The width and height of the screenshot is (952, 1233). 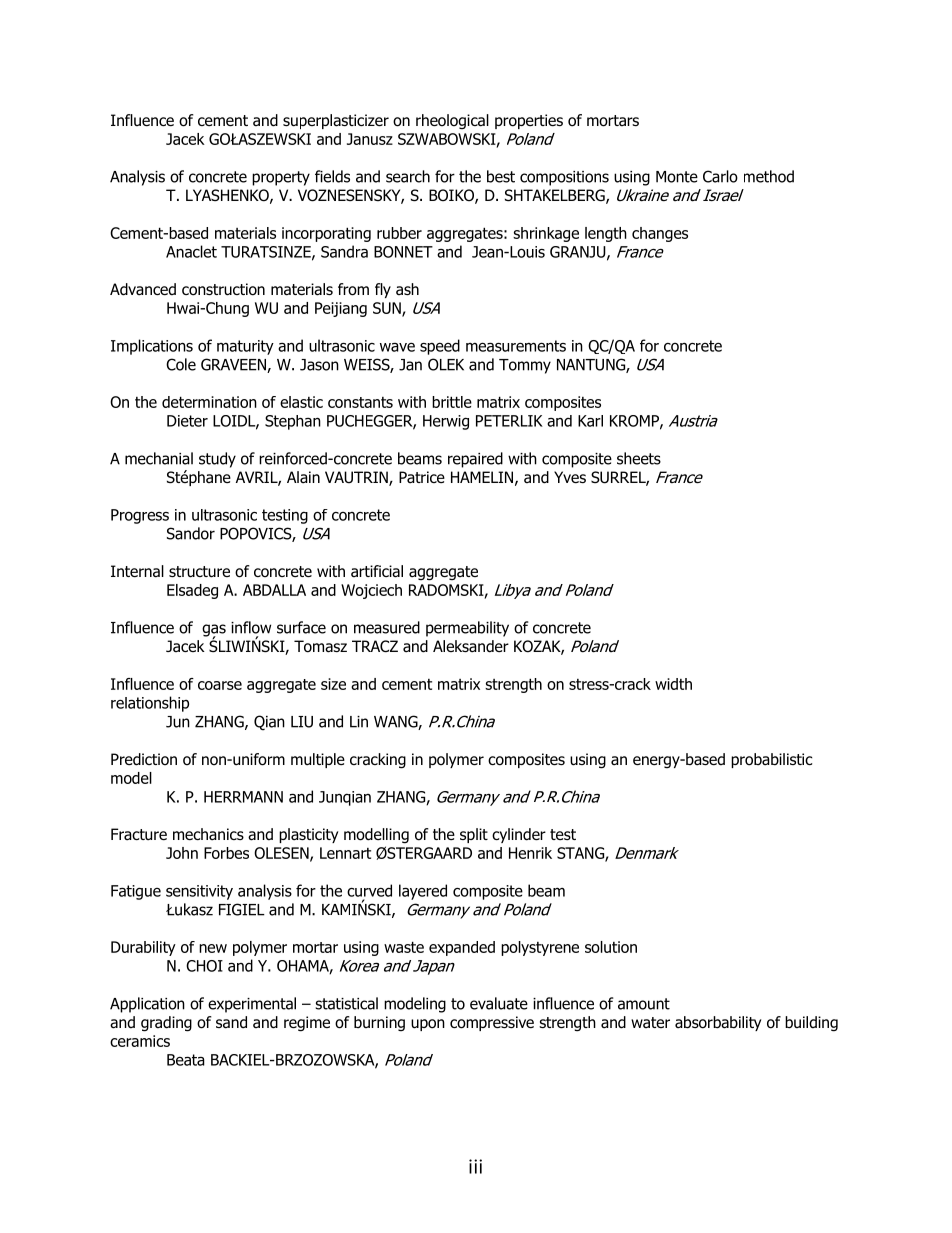 I want to click on split, so click(x=474, y=835).
